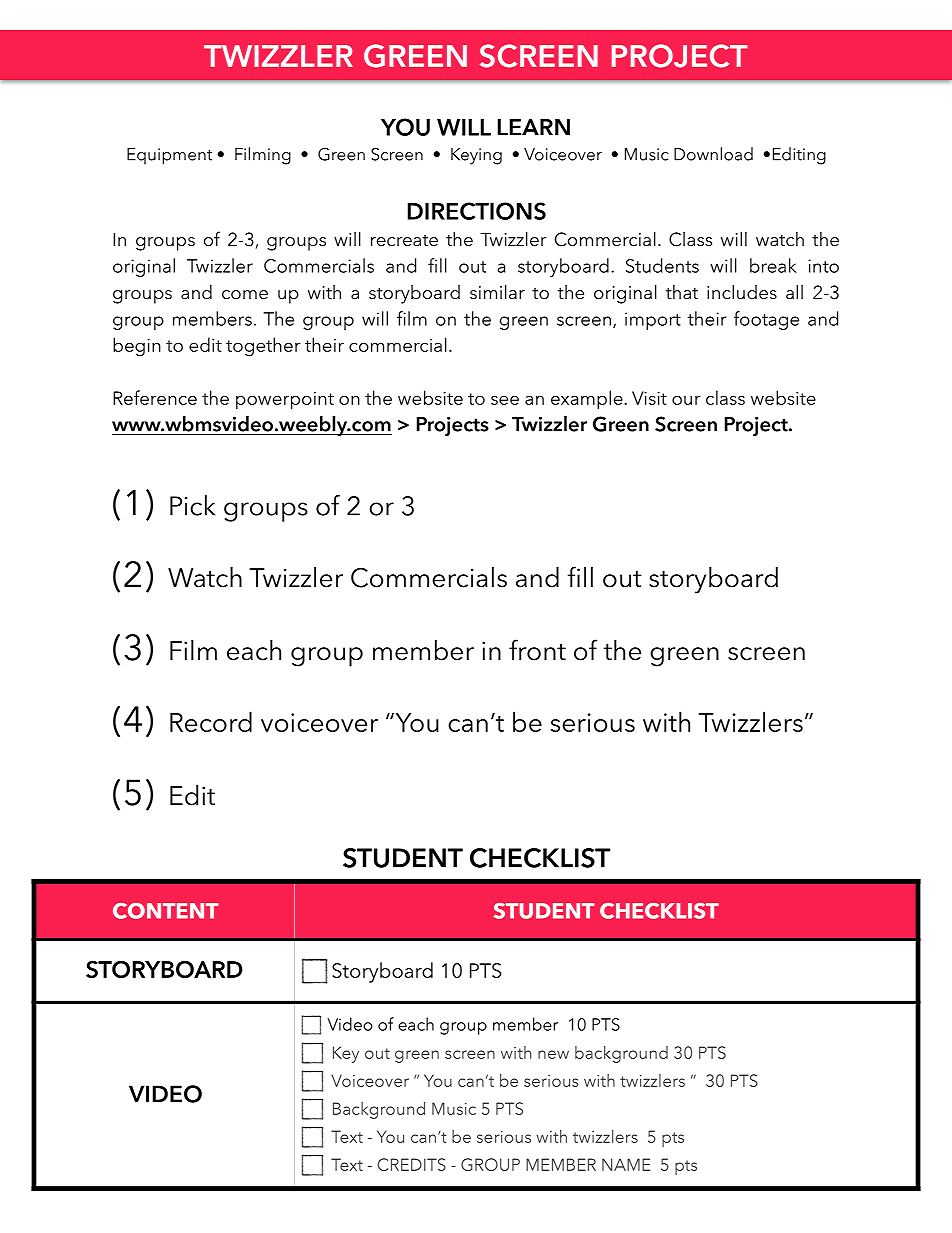  What do you see at coordinates (686, 400) in the page?
I see `our` at bounding box center [686, 400].
